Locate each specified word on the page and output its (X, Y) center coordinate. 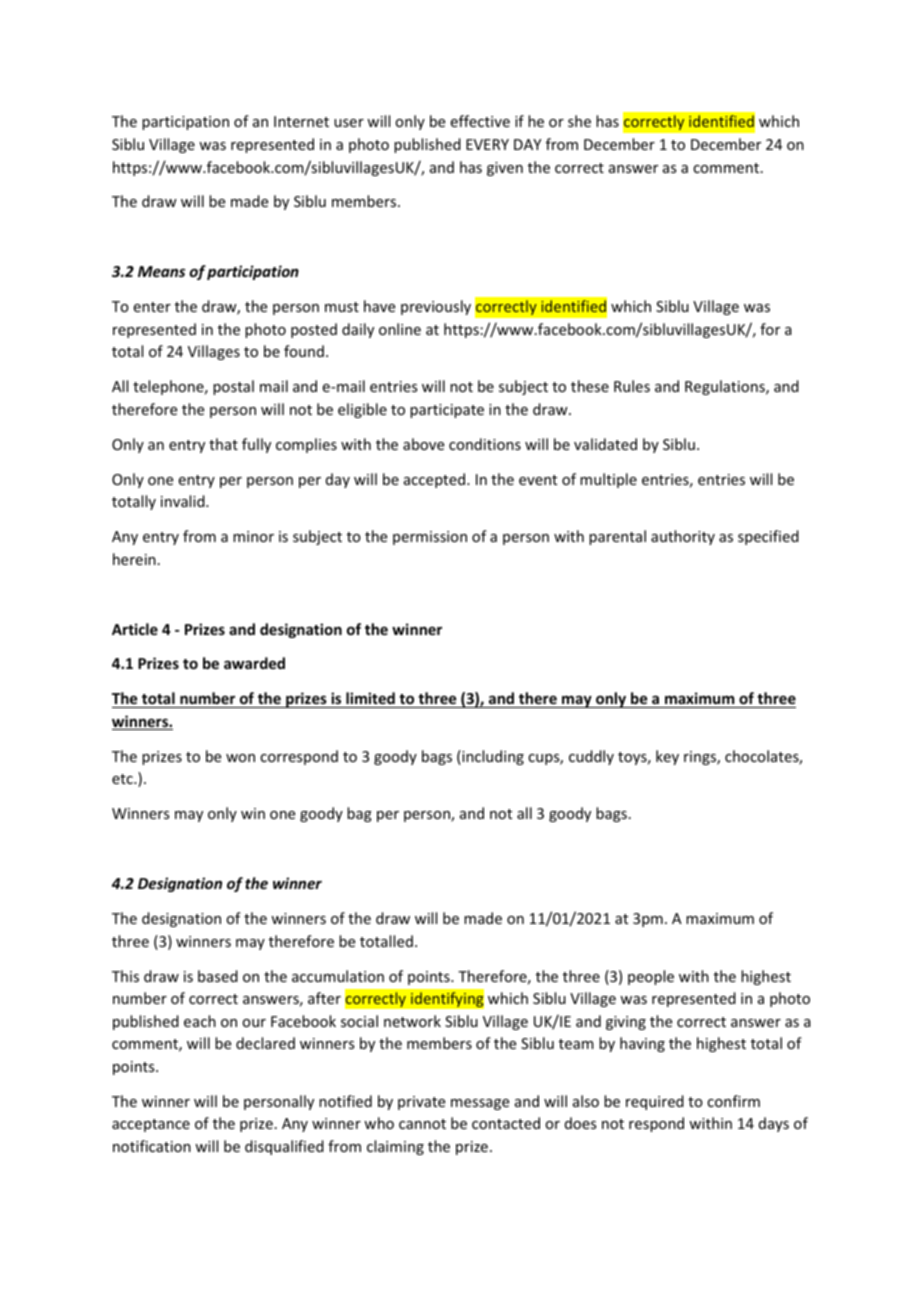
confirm (733, 1101)
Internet (301, 121)
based (218, 976)
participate (447, 411)
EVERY (487, 144)
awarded (254, 663)
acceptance (151, 1125)
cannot (422, 1124)
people (651, 977)
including (492, 757)
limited (370, 698)
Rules (632, 386)
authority (683, 537)
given (505, 169)
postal (233, 387)
